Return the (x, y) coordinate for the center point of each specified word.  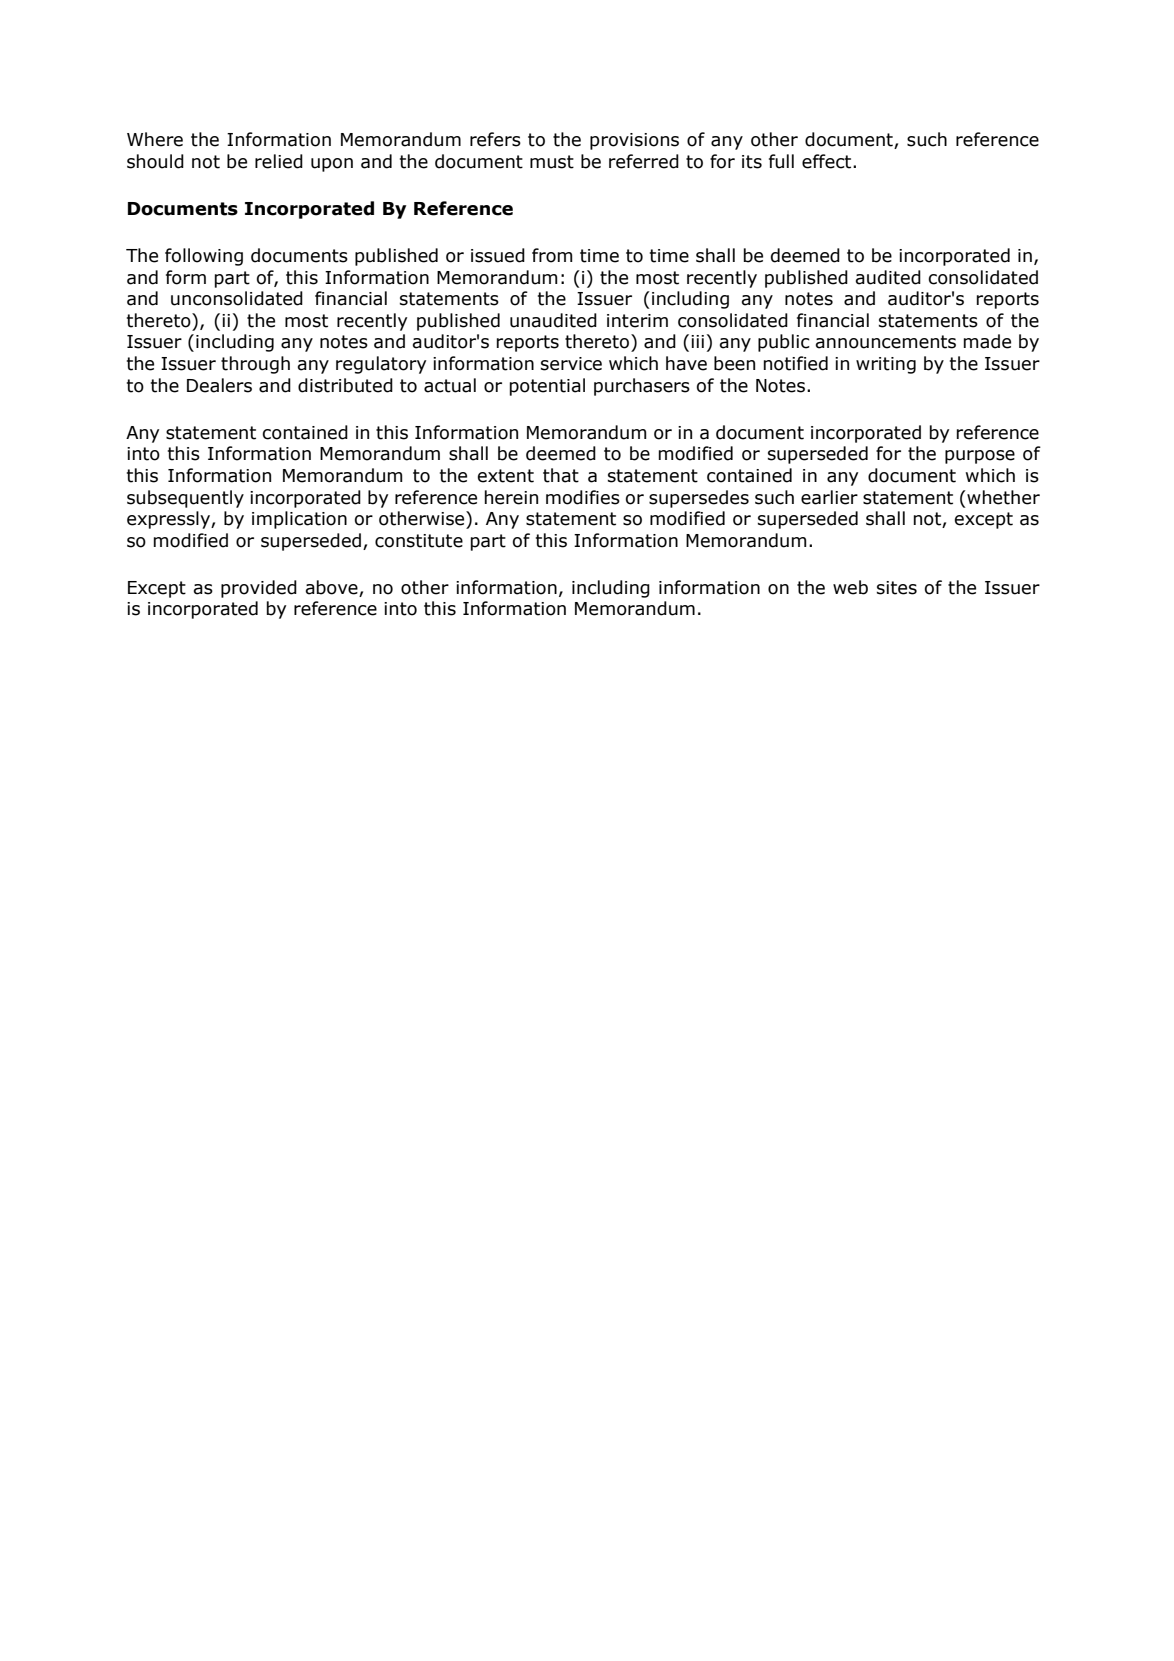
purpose (980, 457)
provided (259, 589)
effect (828, 161)
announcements (886, 342)
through (255, 365)
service (571, 364)
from (552, 255)
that (561, 475)
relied (279, 161)
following (204, 257)
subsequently (185, 499)
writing (886, 365)
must (552, 162)
